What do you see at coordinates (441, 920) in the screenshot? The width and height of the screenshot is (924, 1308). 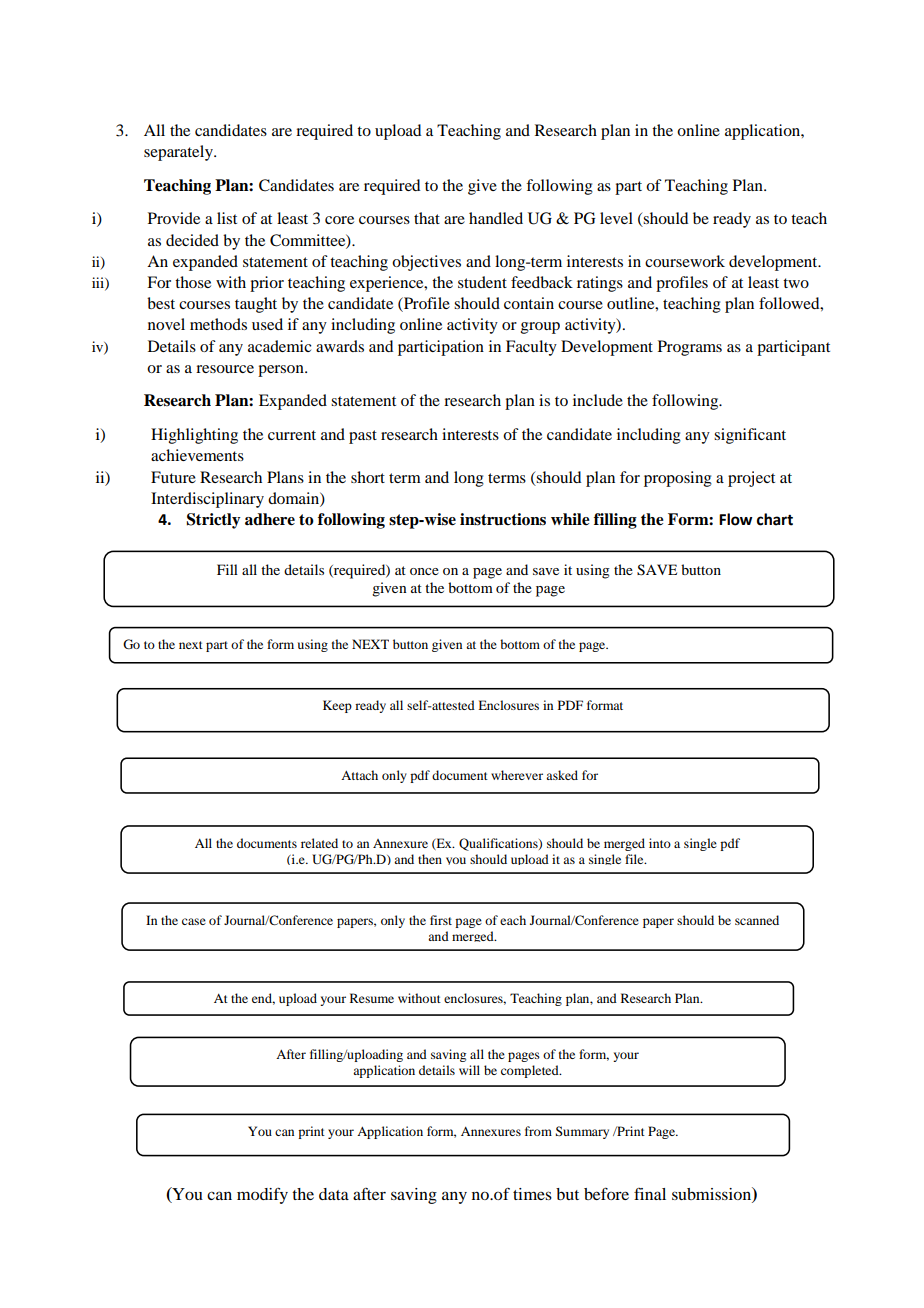 I see `first` at bounding box center [441, 920].
